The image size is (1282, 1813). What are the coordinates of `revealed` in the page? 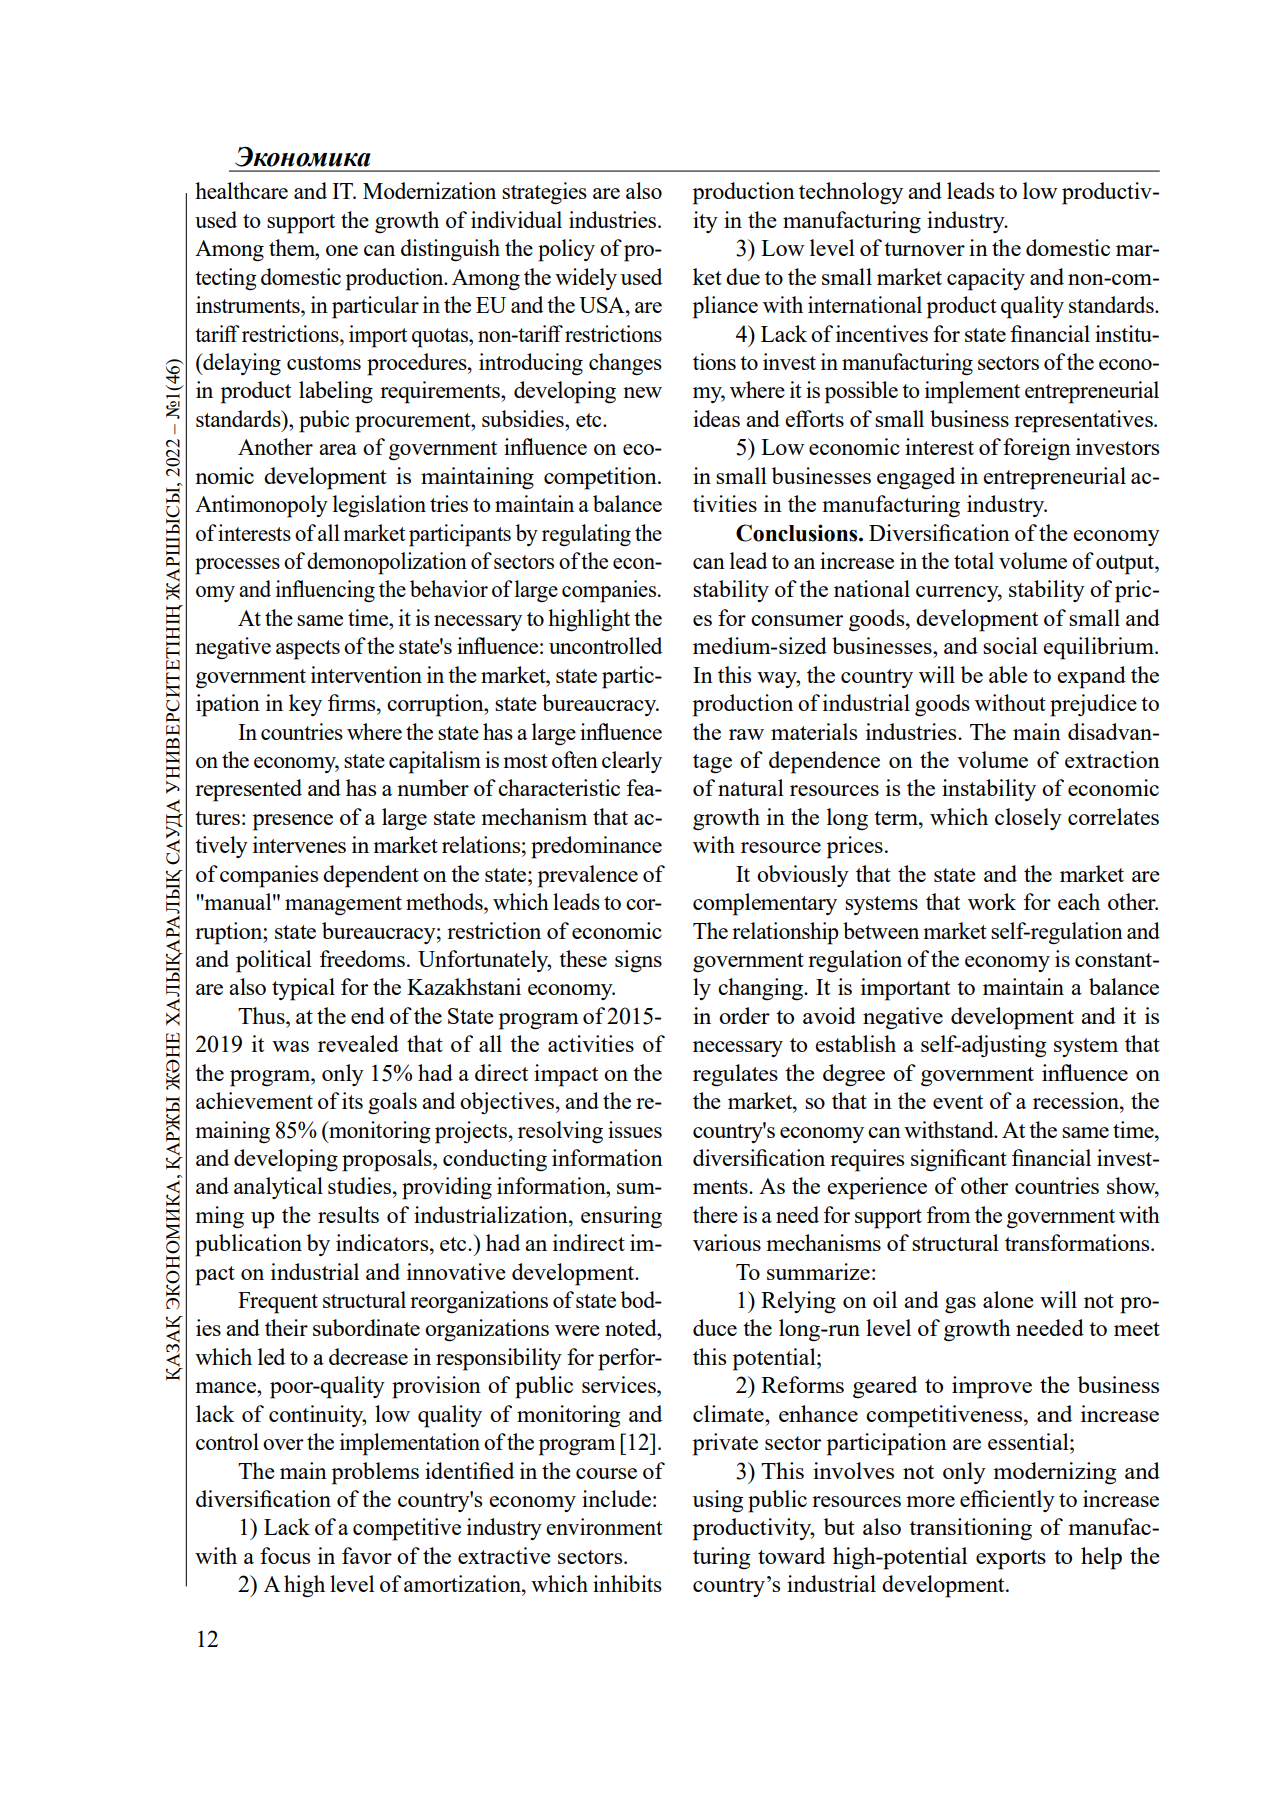 It's located at (358, 1043).
